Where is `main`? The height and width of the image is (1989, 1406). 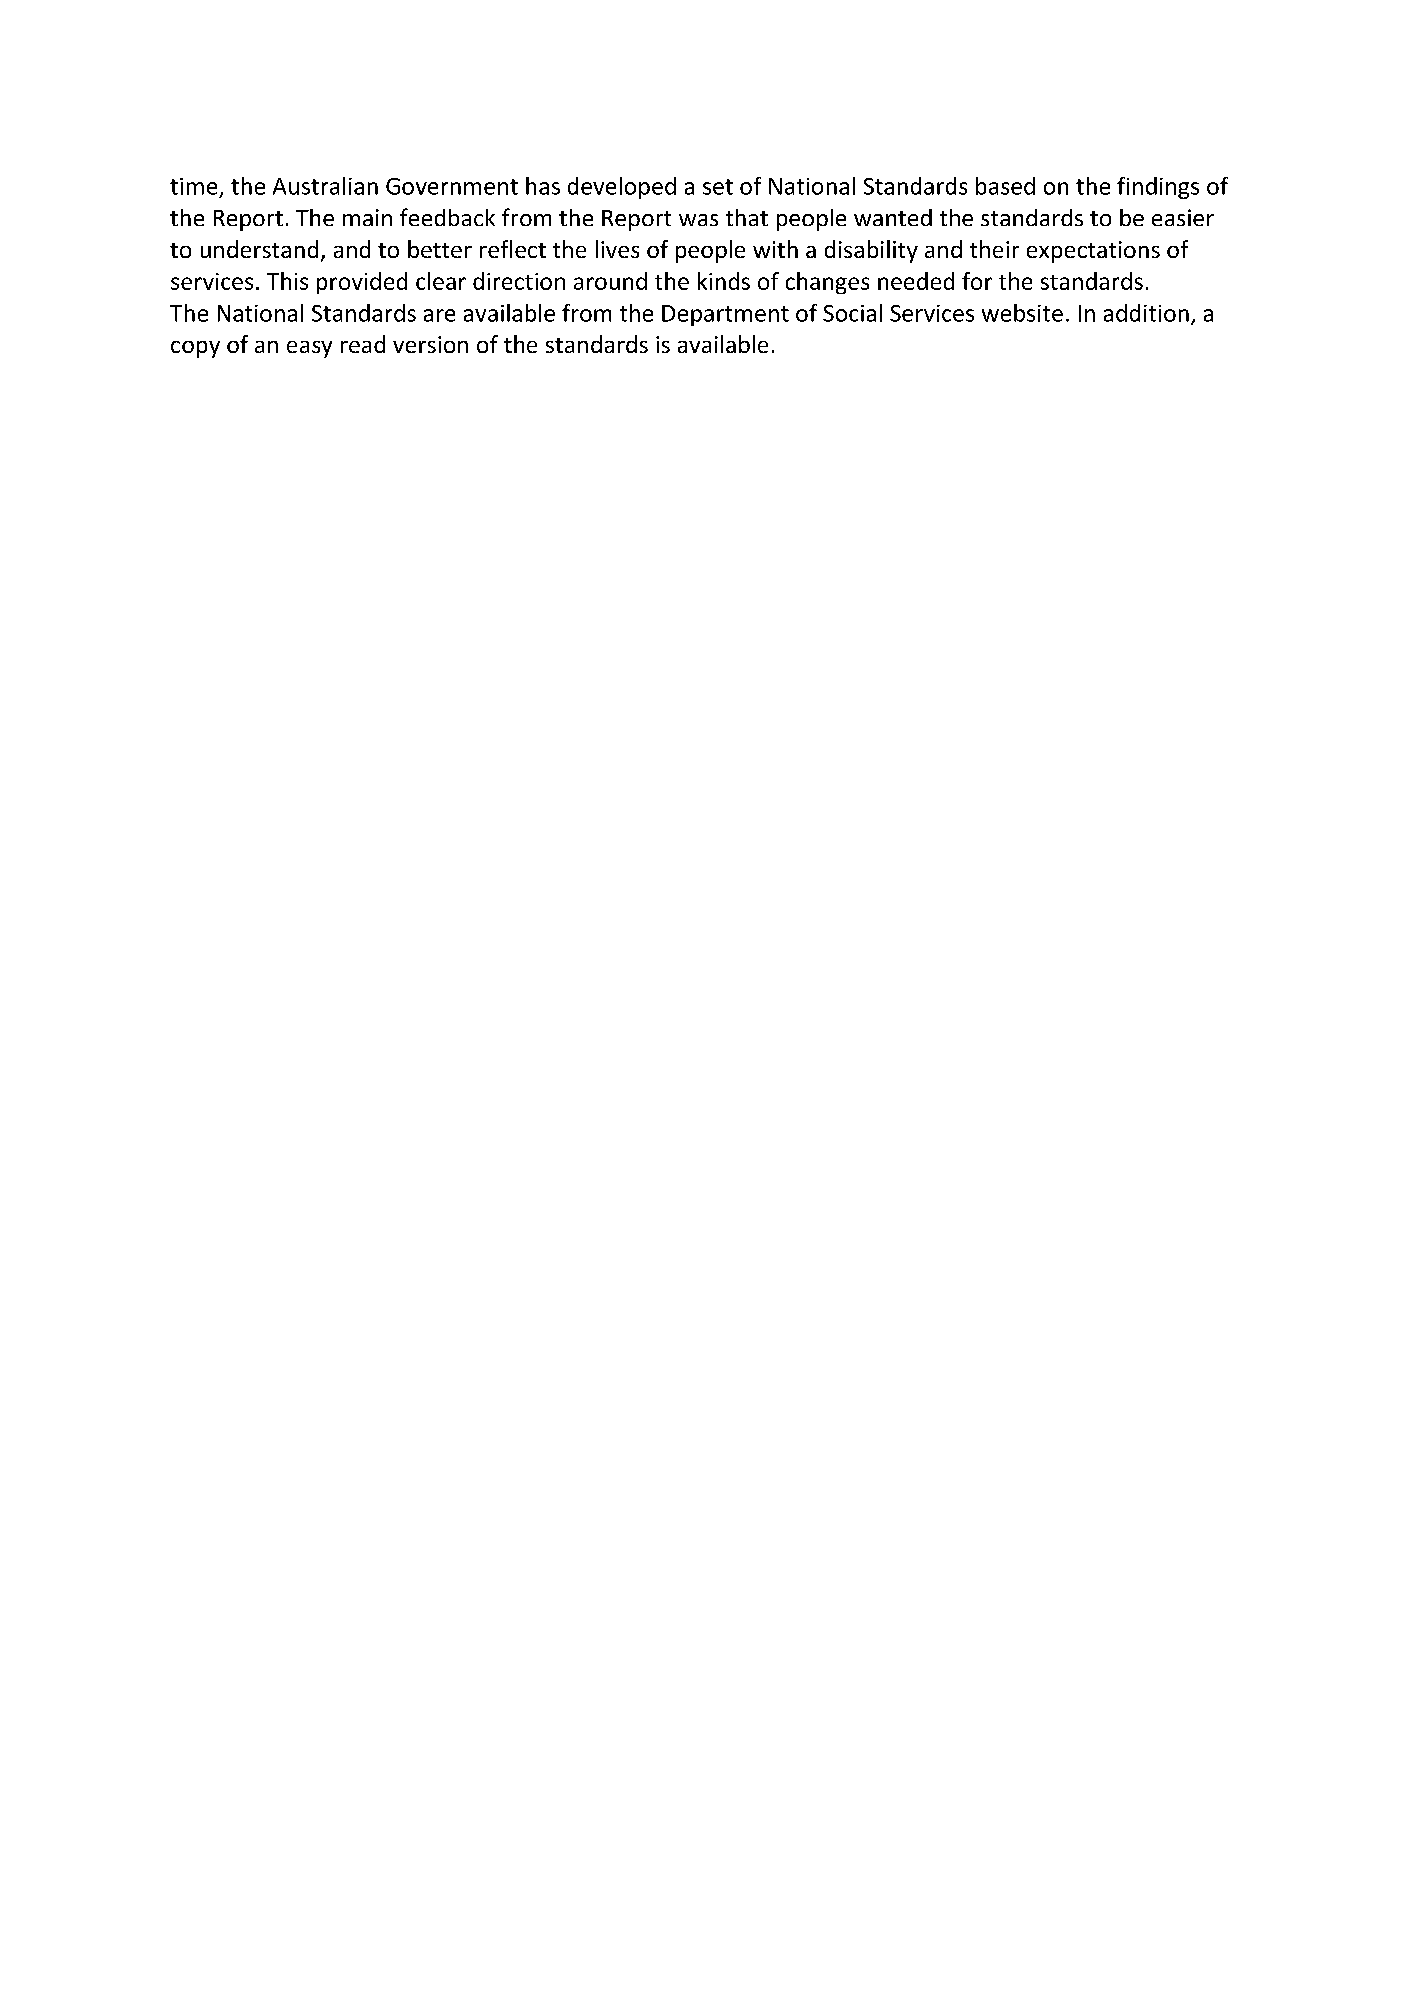
main is located at coordinates (367, 217).
